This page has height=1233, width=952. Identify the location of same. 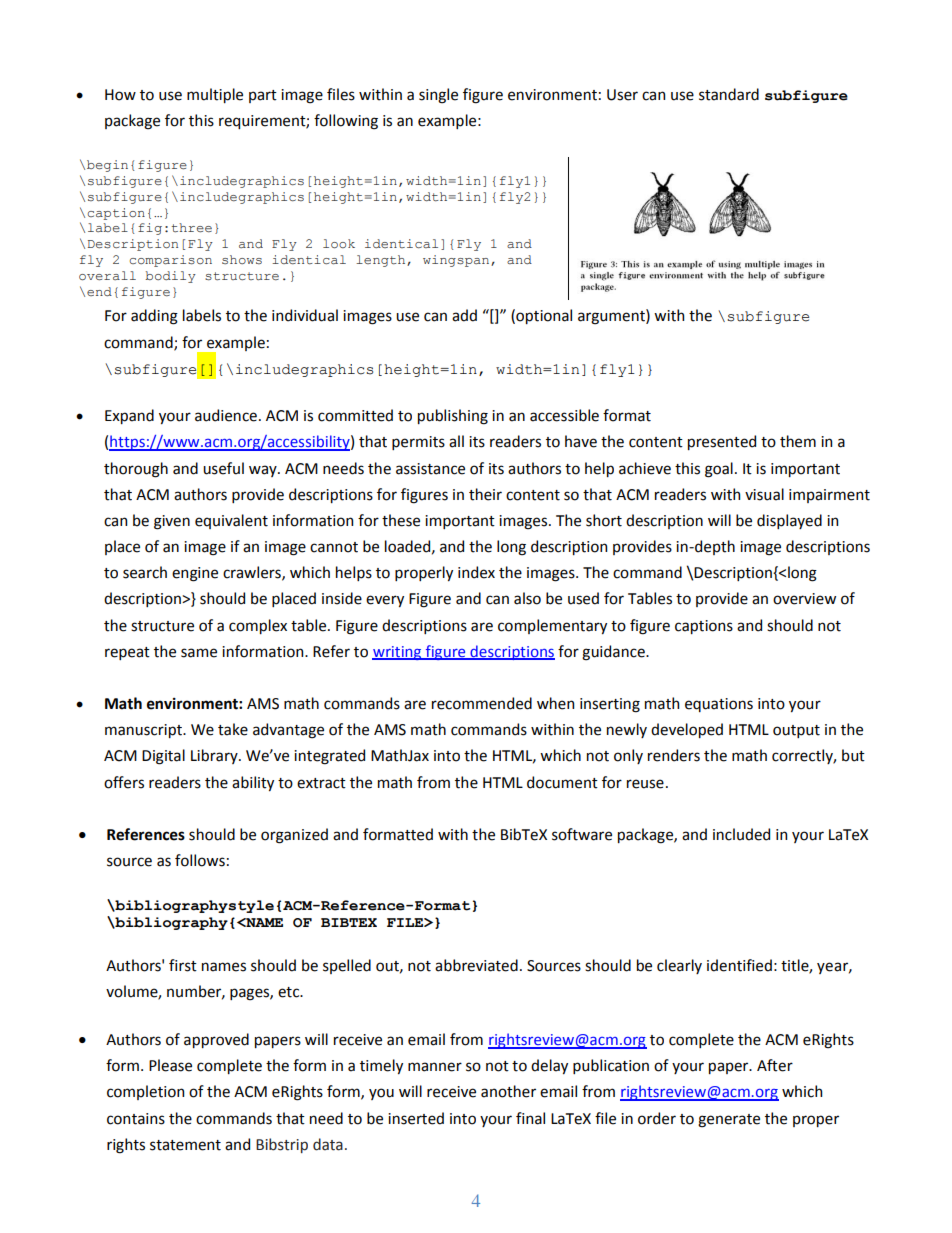
(199, 653).
